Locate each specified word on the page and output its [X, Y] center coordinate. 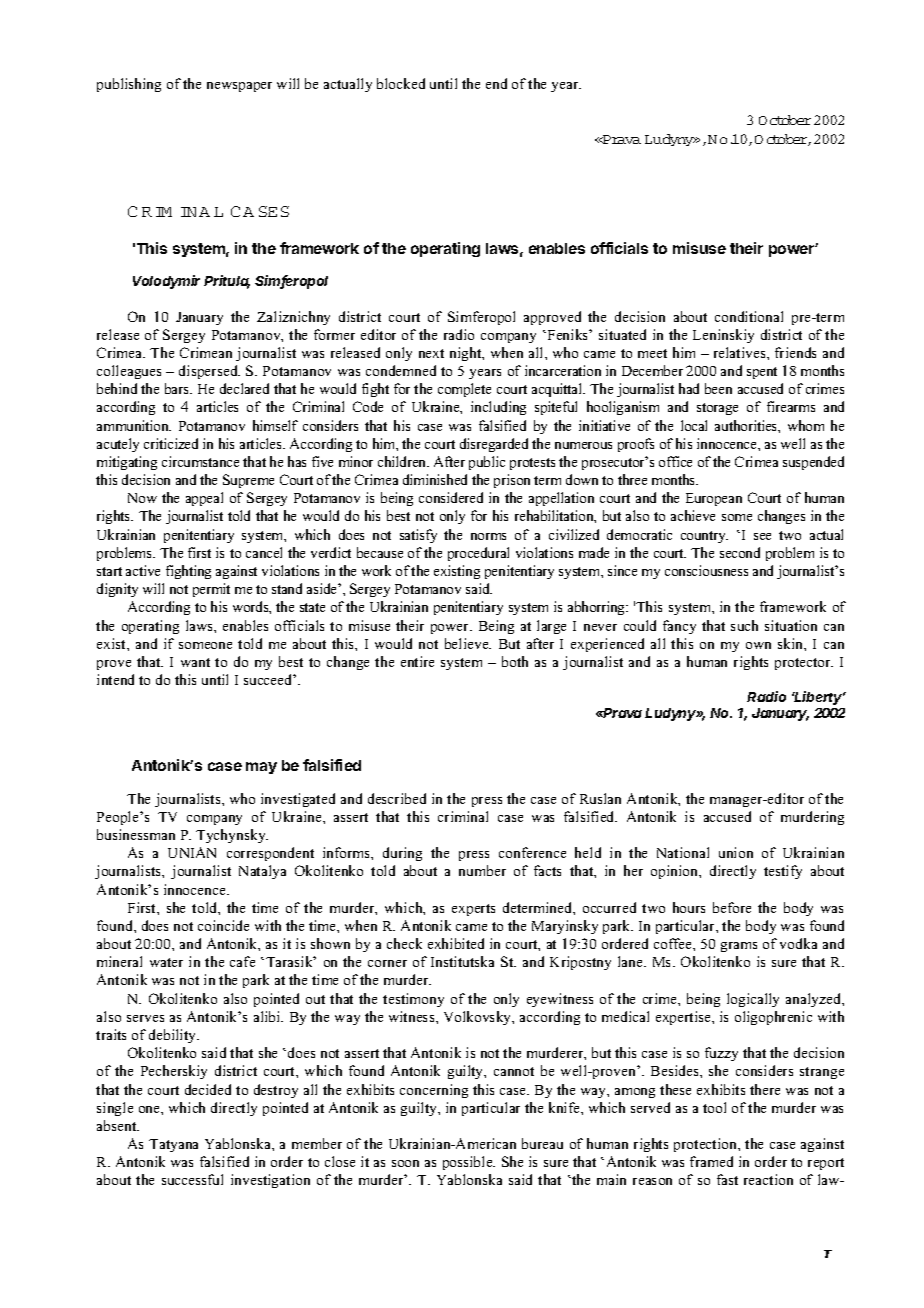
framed [711, 1161]
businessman [136, 834]
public [487, 463]
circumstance [200, 461]
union [736, 852]
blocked [401, 83]
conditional [749, 316]
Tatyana [173, 1145]
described [397, 798]
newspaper [239, 87]
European [714, 499]
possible [469, 1163]
